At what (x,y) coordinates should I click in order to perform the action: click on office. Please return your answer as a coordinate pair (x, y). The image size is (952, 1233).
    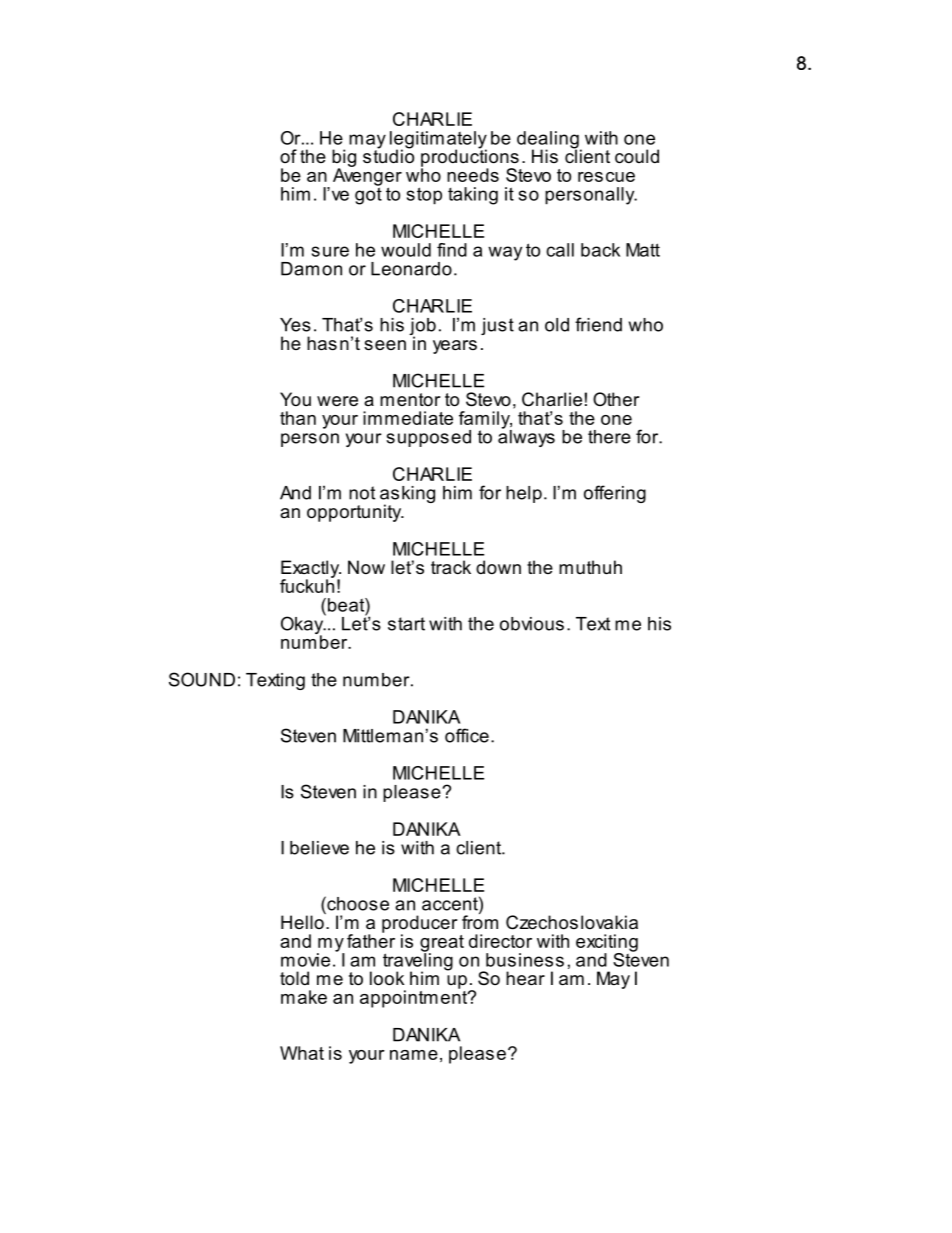
    Looking at the image, I should click on (467, 735).
